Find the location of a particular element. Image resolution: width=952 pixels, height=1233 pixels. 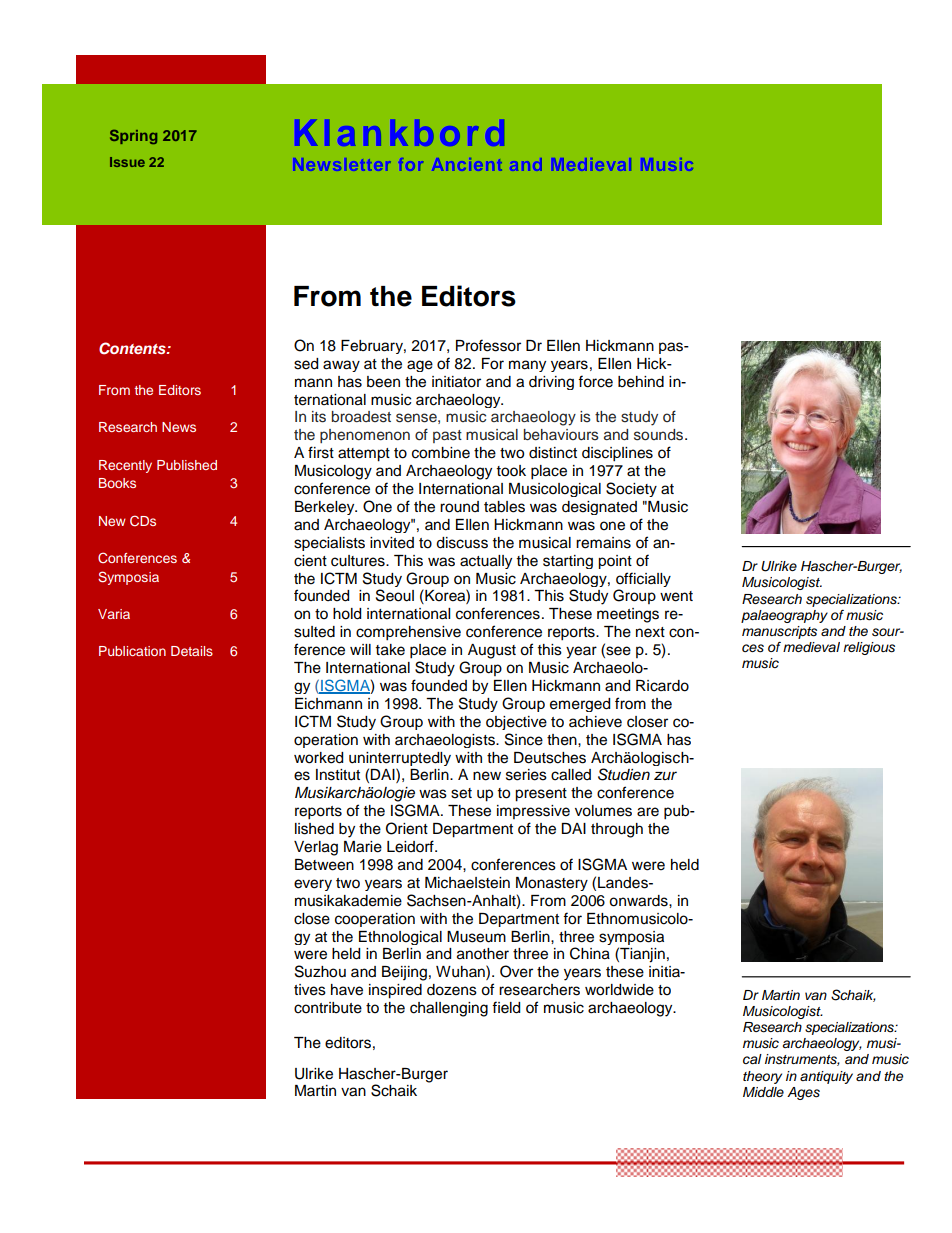

Spring is located at coordinates (133, 137).
